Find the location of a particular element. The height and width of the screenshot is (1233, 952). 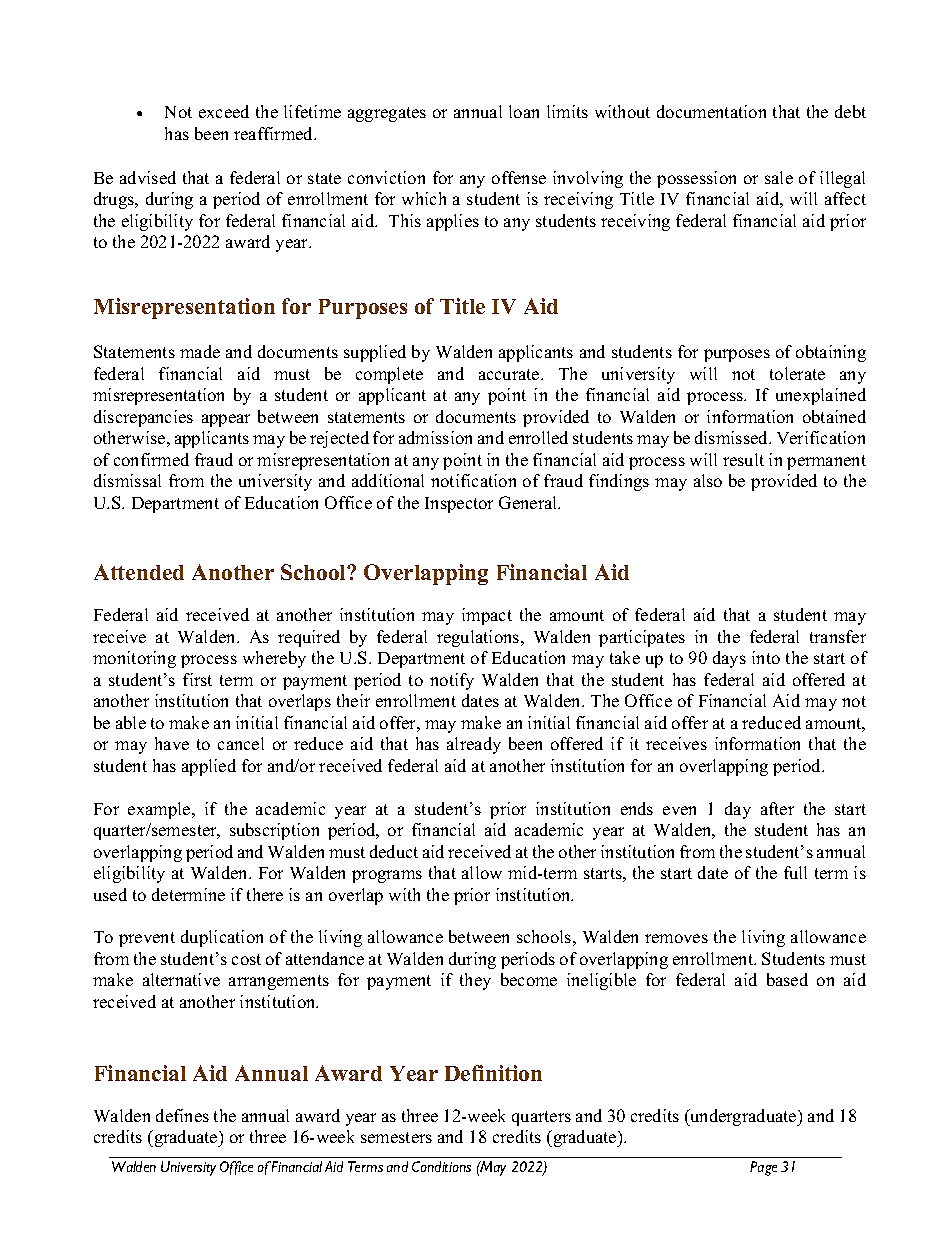

result is located at coordinates (743, 459).
